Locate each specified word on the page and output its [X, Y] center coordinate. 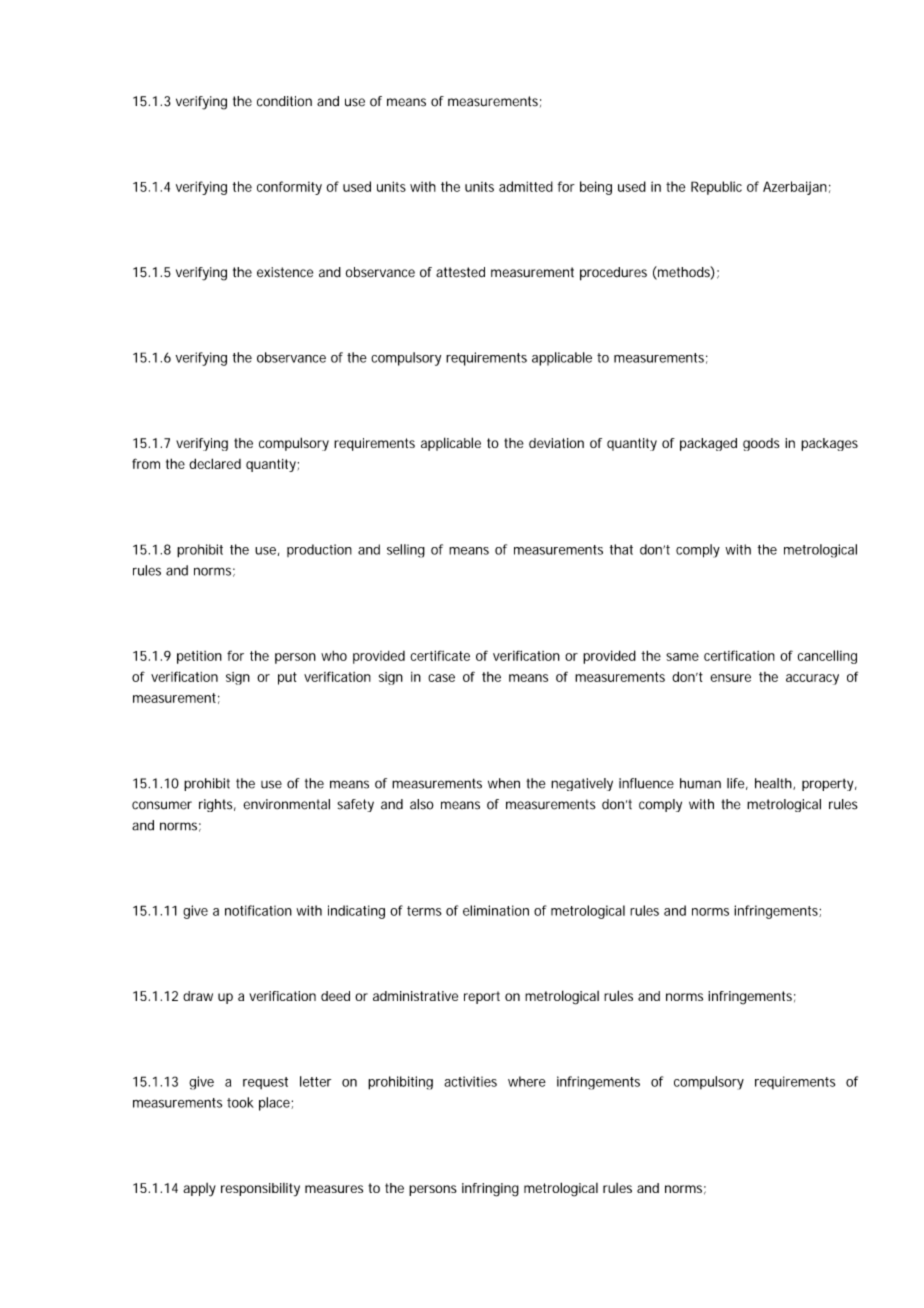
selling [406, 551]
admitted [526, 186]
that [621, 549]
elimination [496, 910]
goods [761, 444]
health [774, 784]
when [504, 783]
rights [217, 805]
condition [284, 101]
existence [285, 272]
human [700, 783]
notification [258, 910]
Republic [716, 188]
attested [460, 272]
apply [199, 1190]
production [319, 550]
